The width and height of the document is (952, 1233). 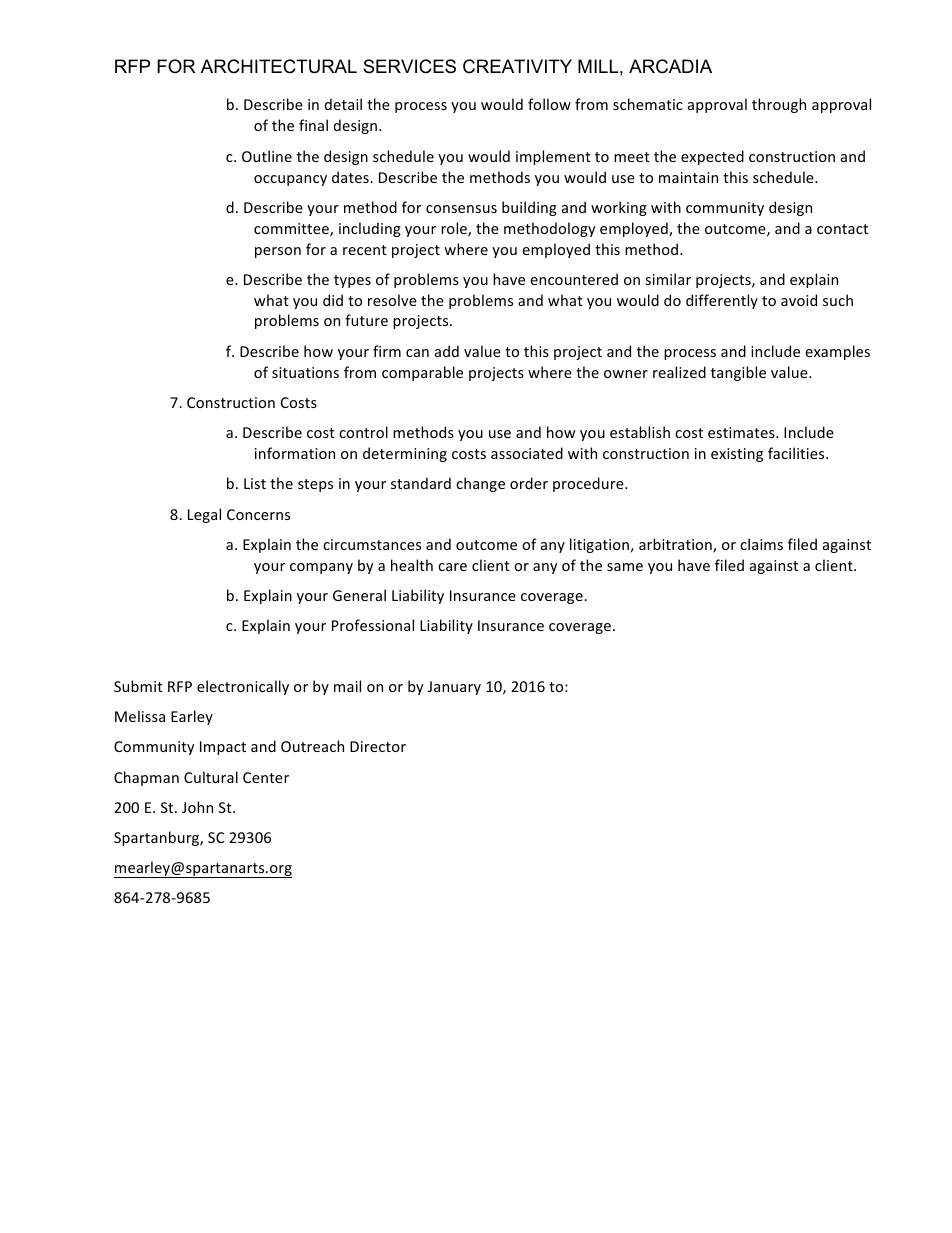 What do you see at coordinates (378, 746) in the document?
I see `Director` at bounding box center [378, 746].
